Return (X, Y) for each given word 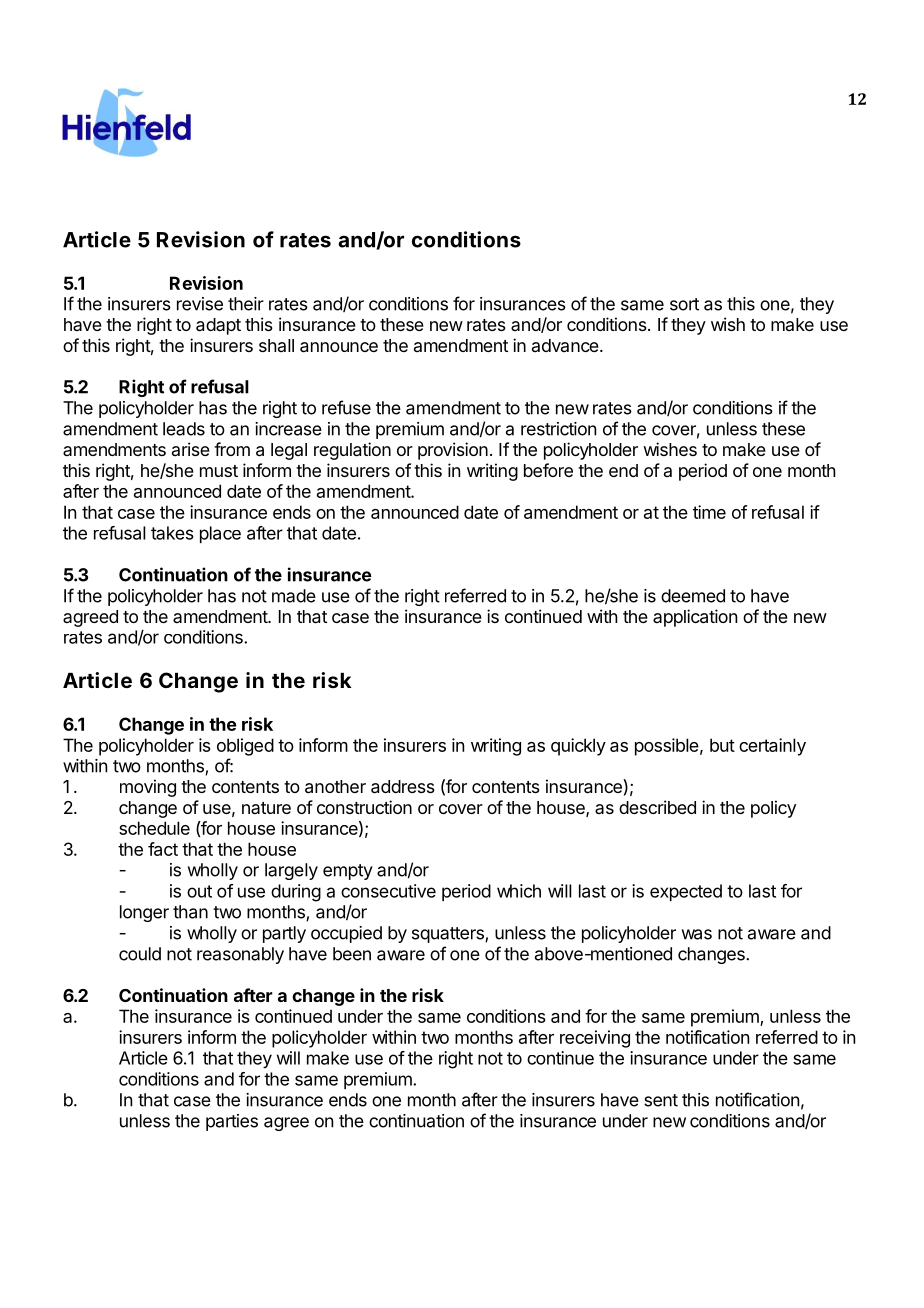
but (722, 745)
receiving (595, 1039)
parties (232, 1122)
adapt (218, 326)
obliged (245, 747)
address (403, 787)
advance (565, 345)
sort (684, 304)
